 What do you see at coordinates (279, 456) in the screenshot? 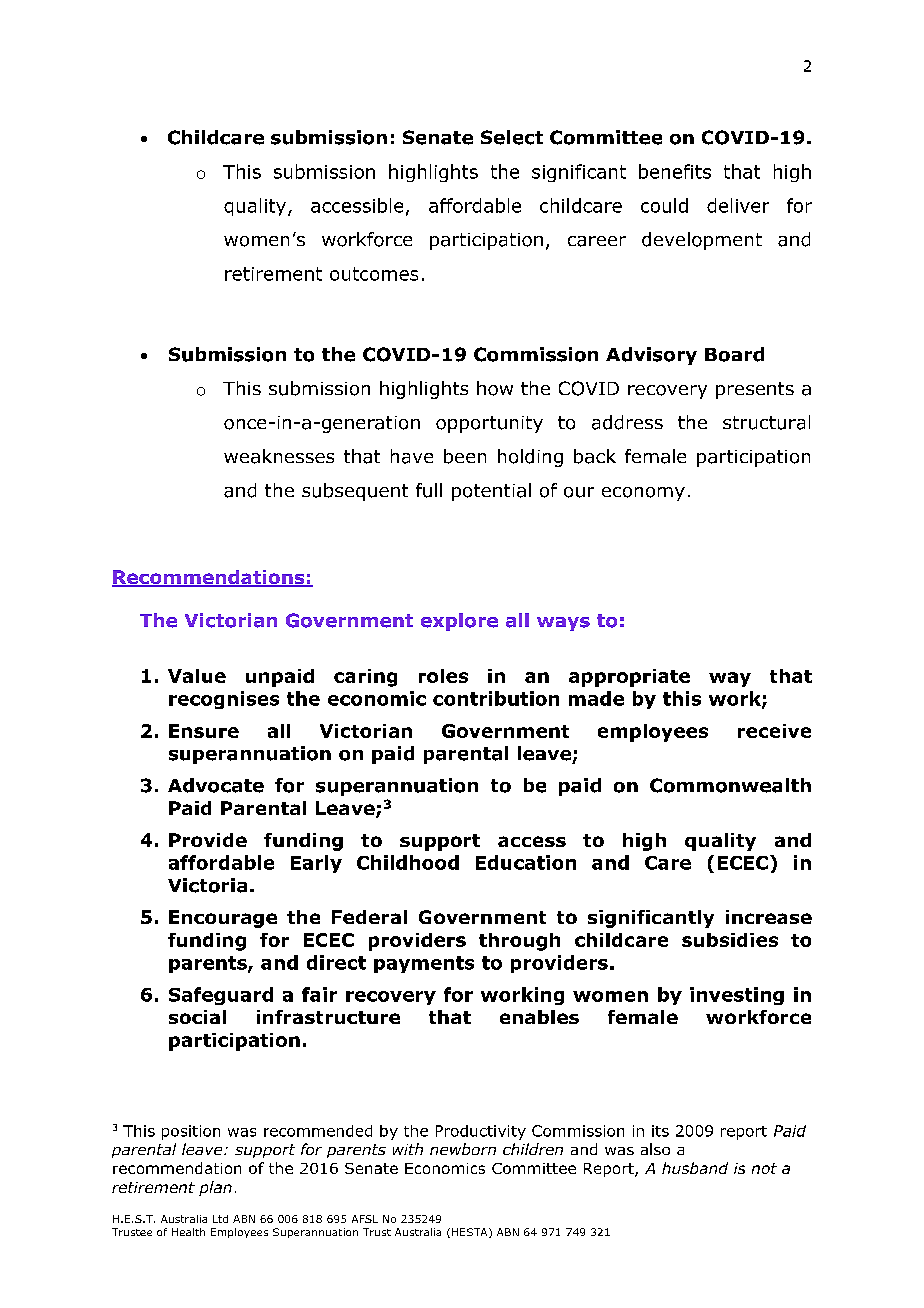
I see `weaknesses` at bounding box center [279, 456].
